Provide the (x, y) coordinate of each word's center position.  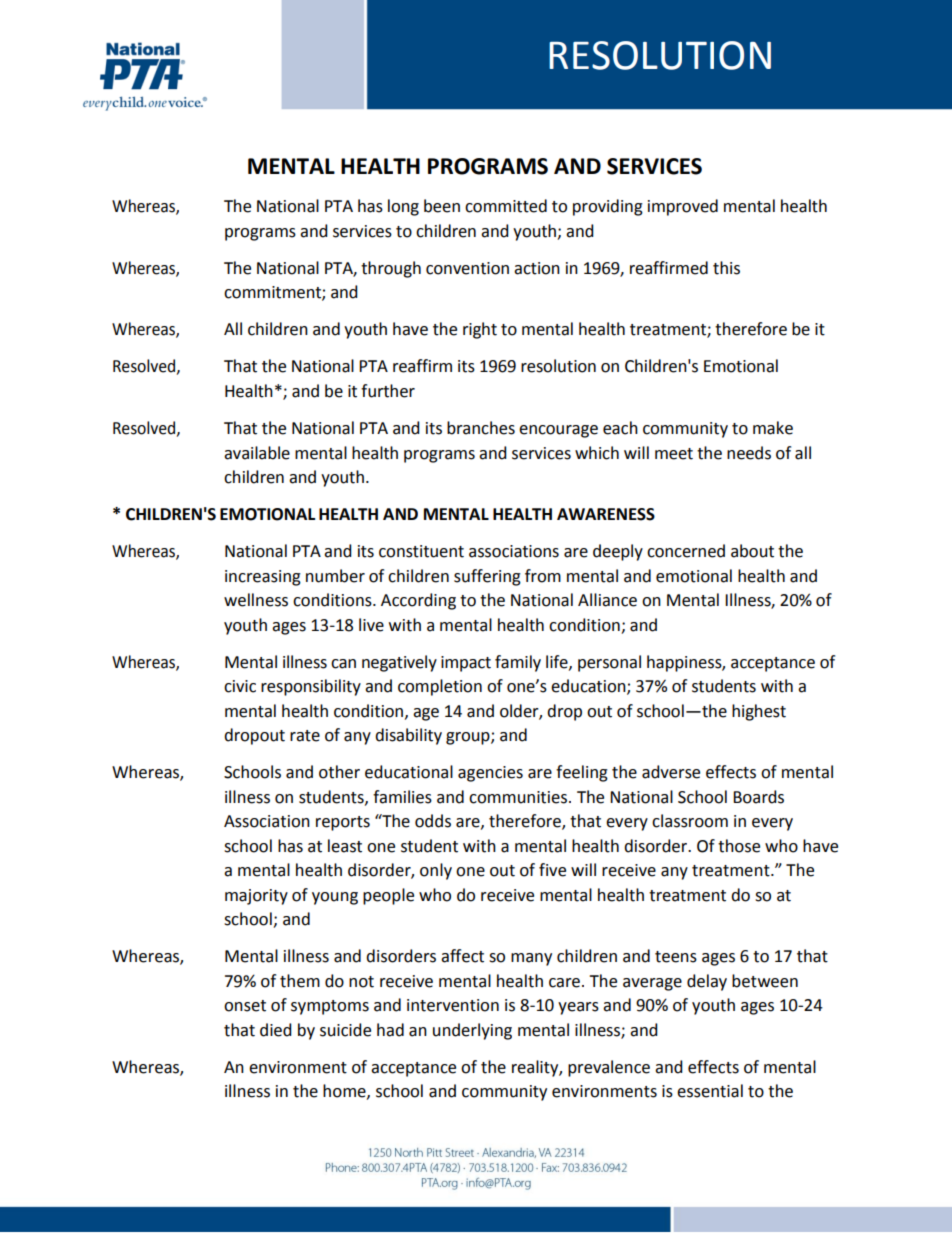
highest (759, 712)
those (739, 846)
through (391, 269)
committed (506, 206)
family (518, 663)
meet (674, 454)
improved (683, 207)
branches (481, 428)
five (552, 870)
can (343, 664)
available (257, 453)
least (345, 846)
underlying (472, 1031)
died (276, 1030)
